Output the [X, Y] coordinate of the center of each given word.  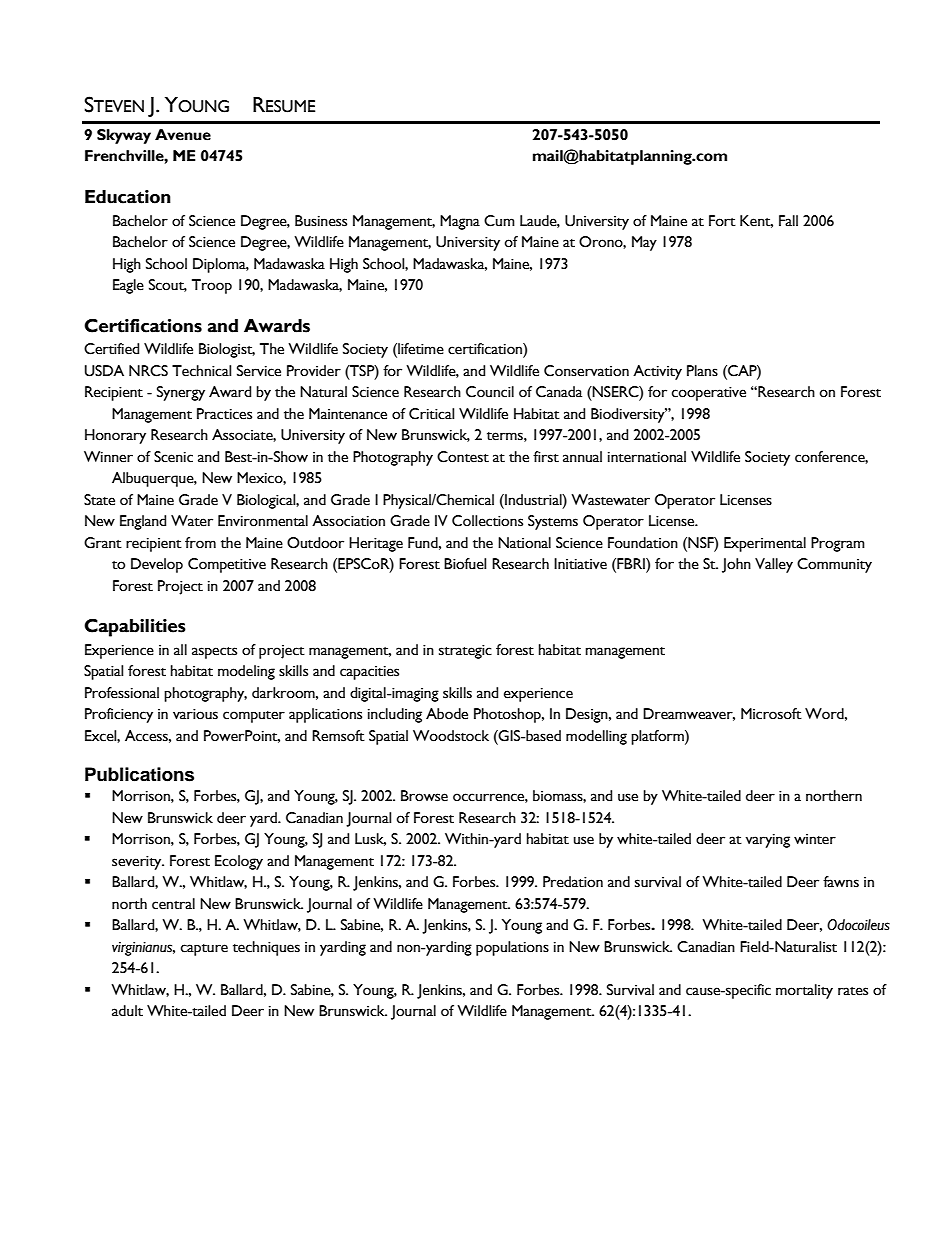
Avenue [183, 135]
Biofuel [465, 564]
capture [204, 950]
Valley [774, 565]
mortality [804, 991]
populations [512, 948]
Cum [499, 221]
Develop [157, 565]
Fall [788, 221]
